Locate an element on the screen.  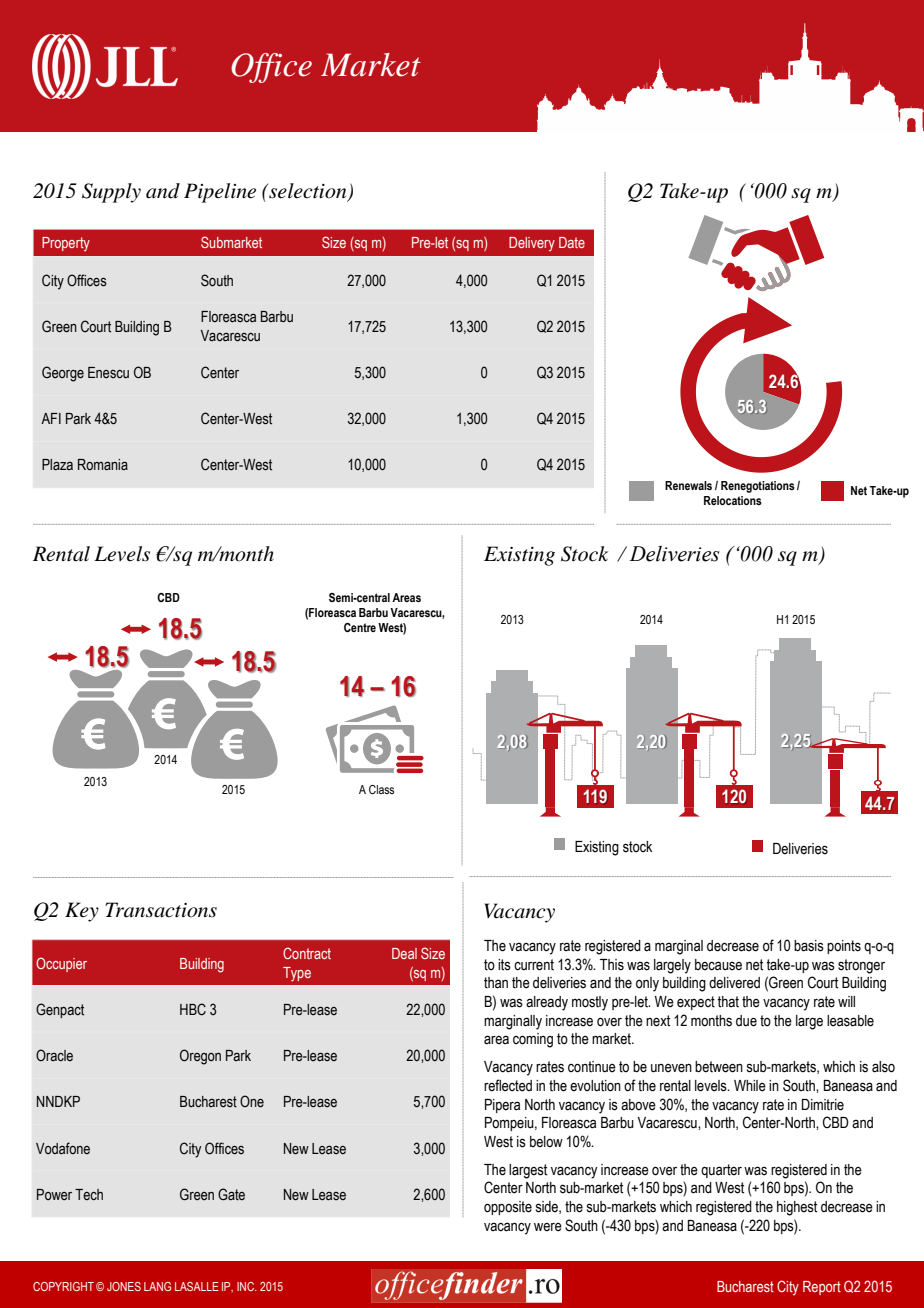
Centre is located at coordinates (360, 627).
